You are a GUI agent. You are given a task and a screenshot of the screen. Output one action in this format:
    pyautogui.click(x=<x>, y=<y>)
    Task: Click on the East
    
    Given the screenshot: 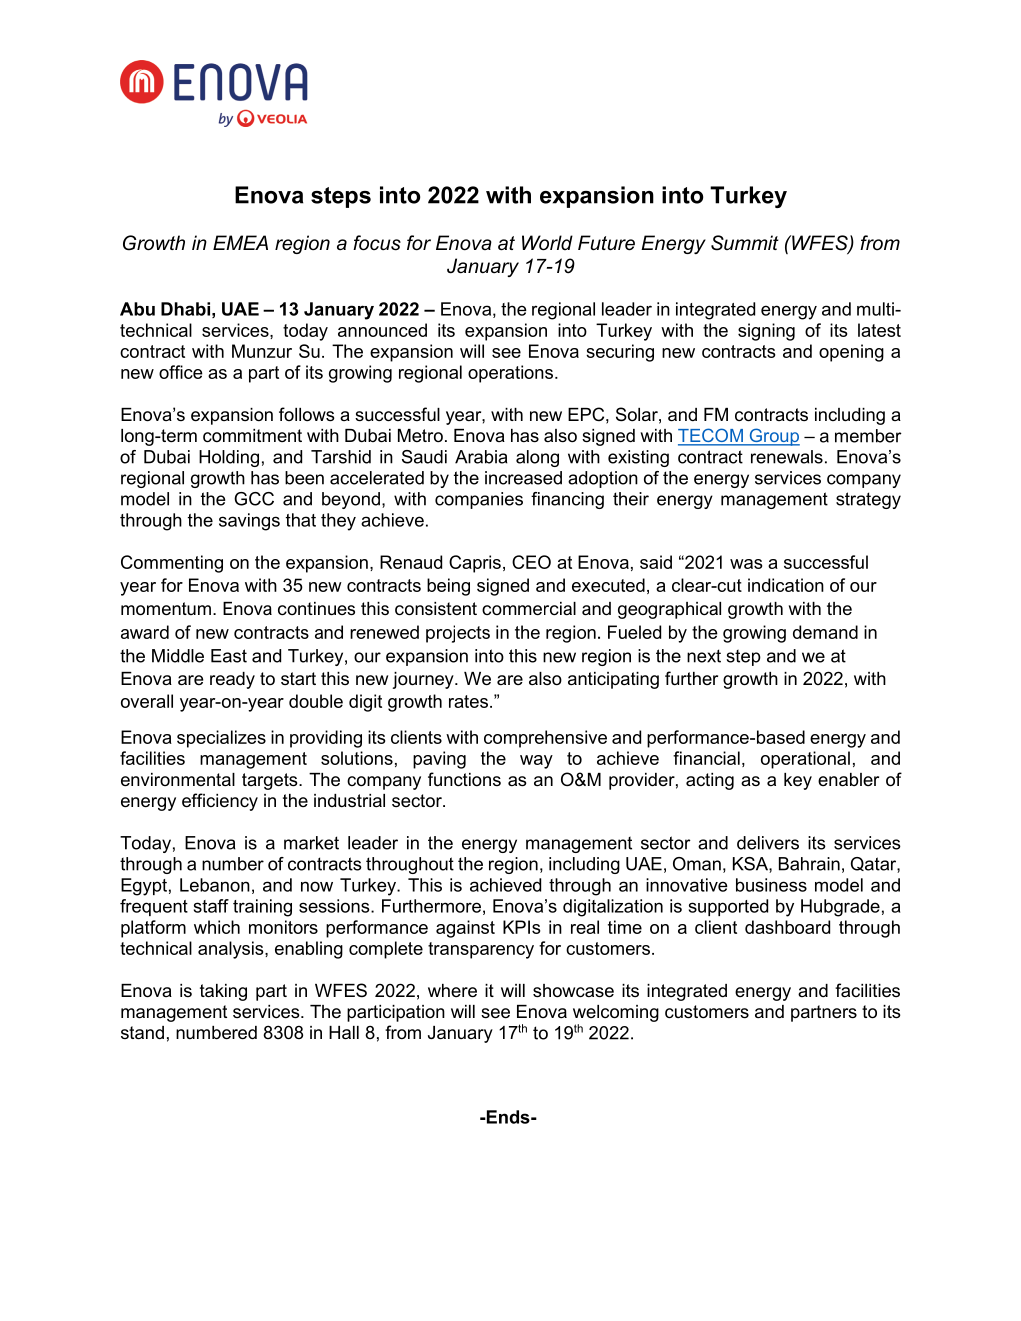 What is the action you would take?
    pyautogui.click(x=229, y=656)
